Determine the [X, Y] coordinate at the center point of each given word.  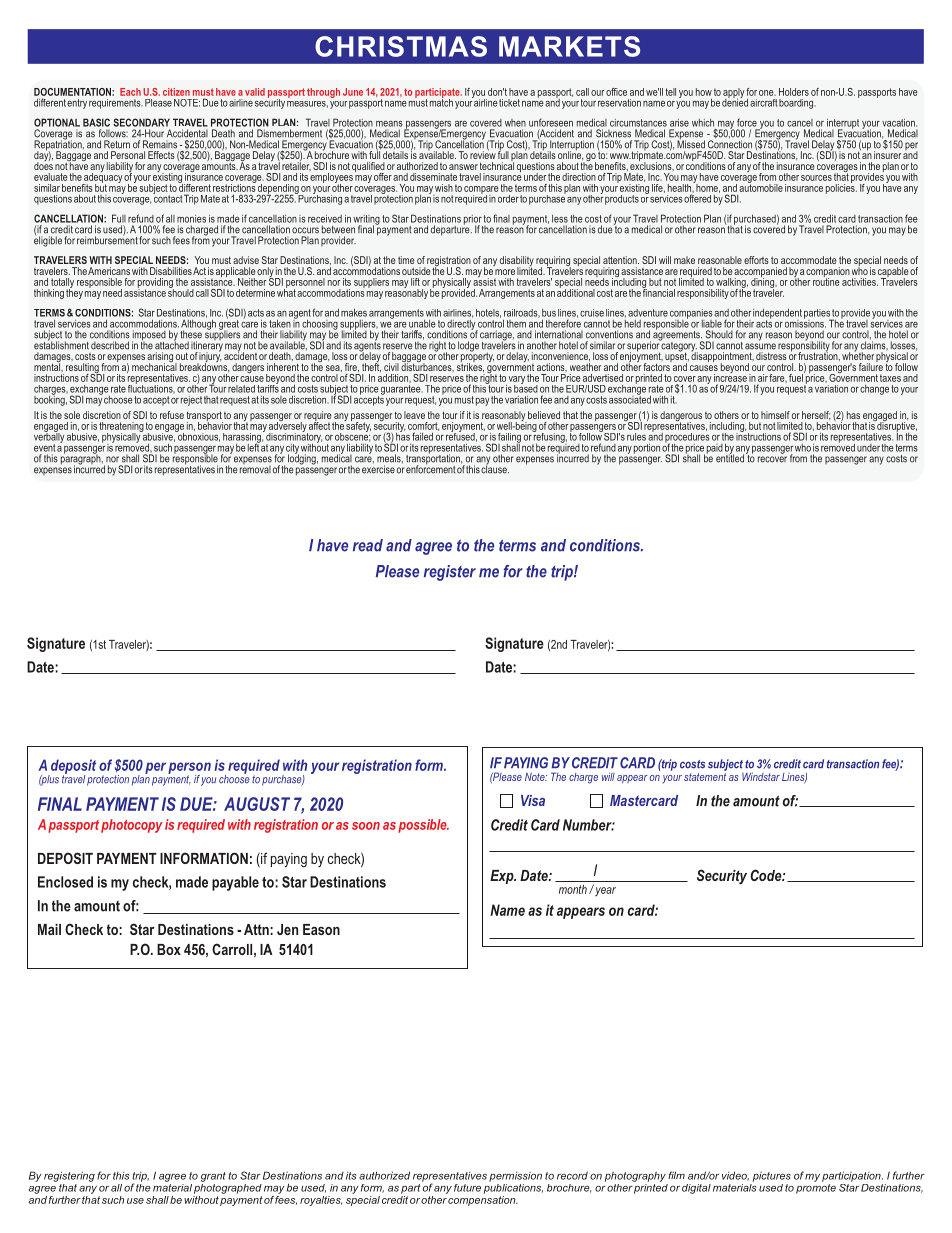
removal [255, 468]
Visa [533, 800]
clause [495, 468]
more [505, 272]
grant [213, 1177]
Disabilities [171, 271]
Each [130, 92]
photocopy [131, 826]
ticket [509, 103]
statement [705, 775]
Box [169, 949]
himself [775, 415]
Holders [794, 92]
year [604, 891]
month [573, 889]
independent [777, 314]
